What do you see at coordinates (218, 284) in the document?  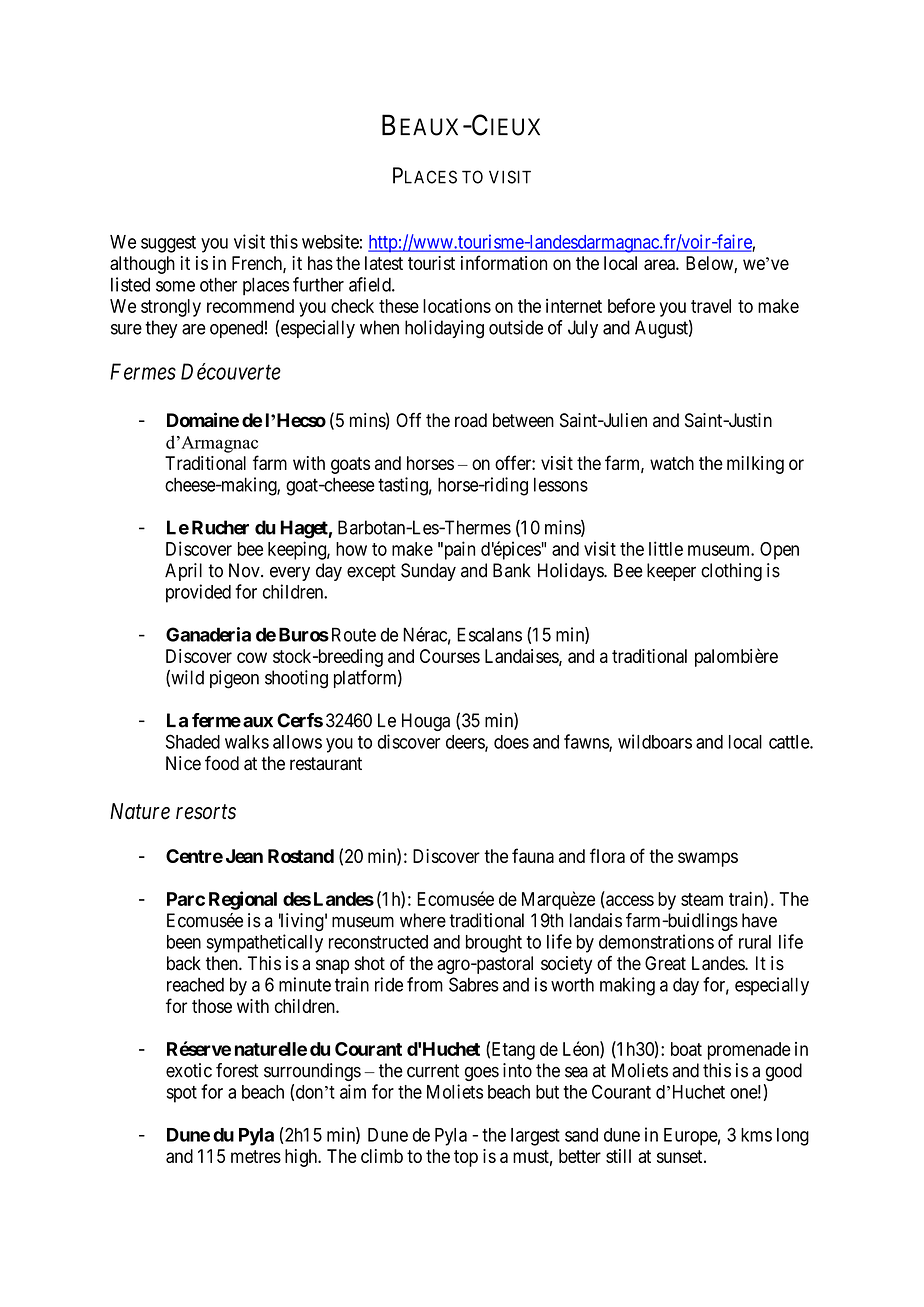 I see `other` at bounding box center [218, 284].
